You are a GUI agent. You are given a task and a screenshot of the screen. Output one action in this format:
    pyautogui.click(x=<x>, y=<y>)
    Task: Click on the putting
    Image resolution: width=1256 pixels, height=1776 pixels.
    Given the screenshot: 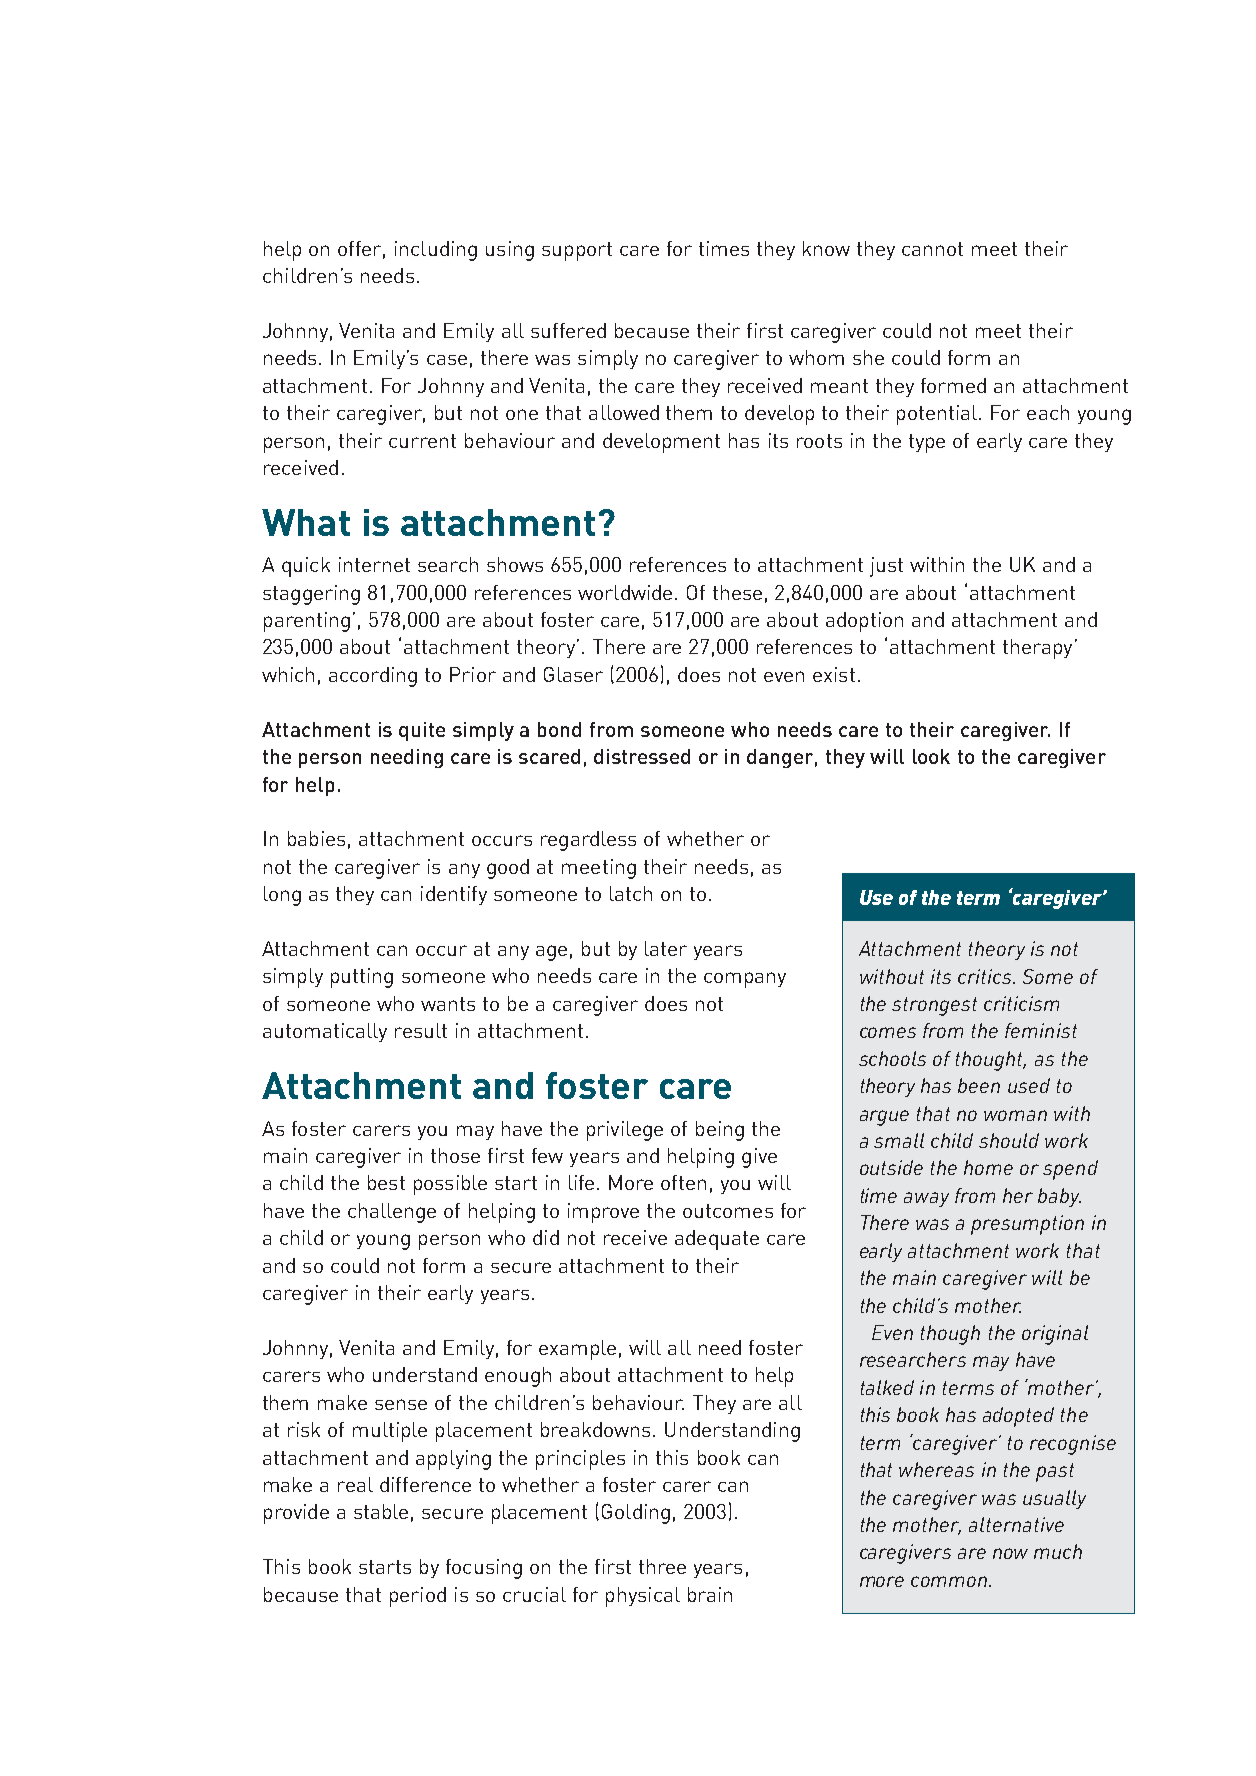 What is the action you would take?
    pyautogui.click(x=362, y=978)
